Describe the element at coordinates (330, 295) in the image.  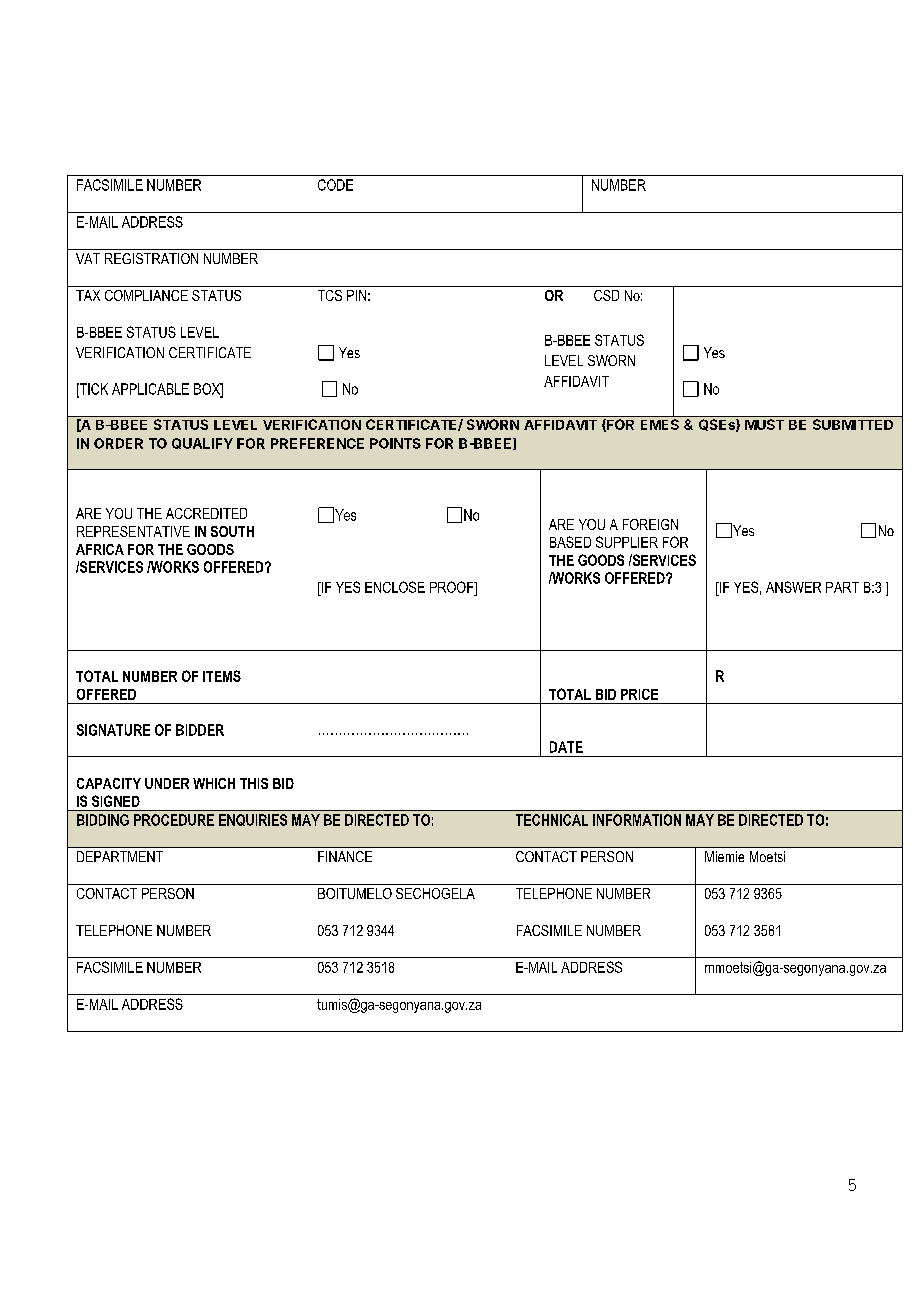
I see `TCS` at that location.
